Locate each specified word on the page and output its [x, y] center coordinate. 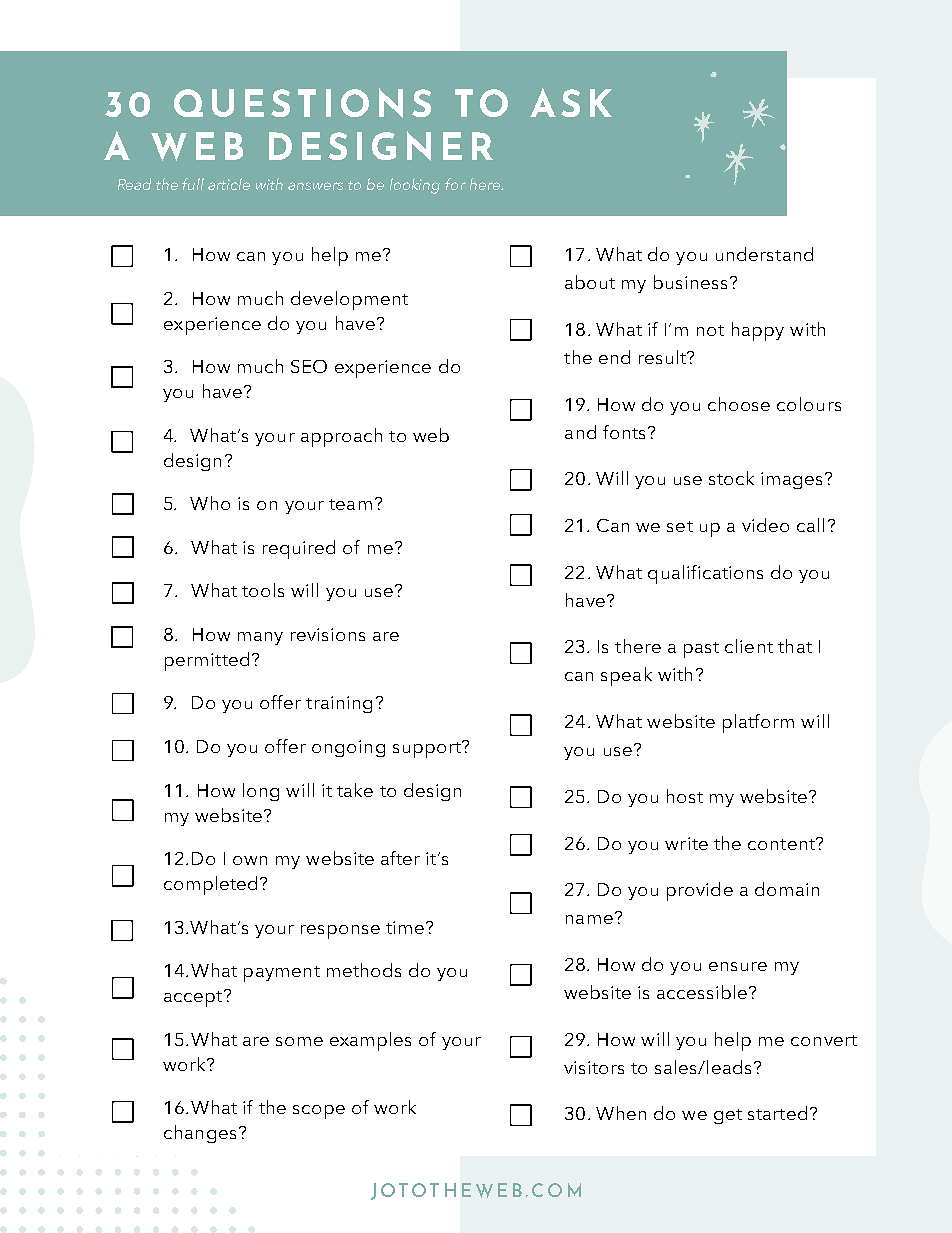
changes [200, 1134]
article [229, 184]
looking [415, 186]
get [728, 1116]
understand [764, 254]
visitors [594, 1067]
